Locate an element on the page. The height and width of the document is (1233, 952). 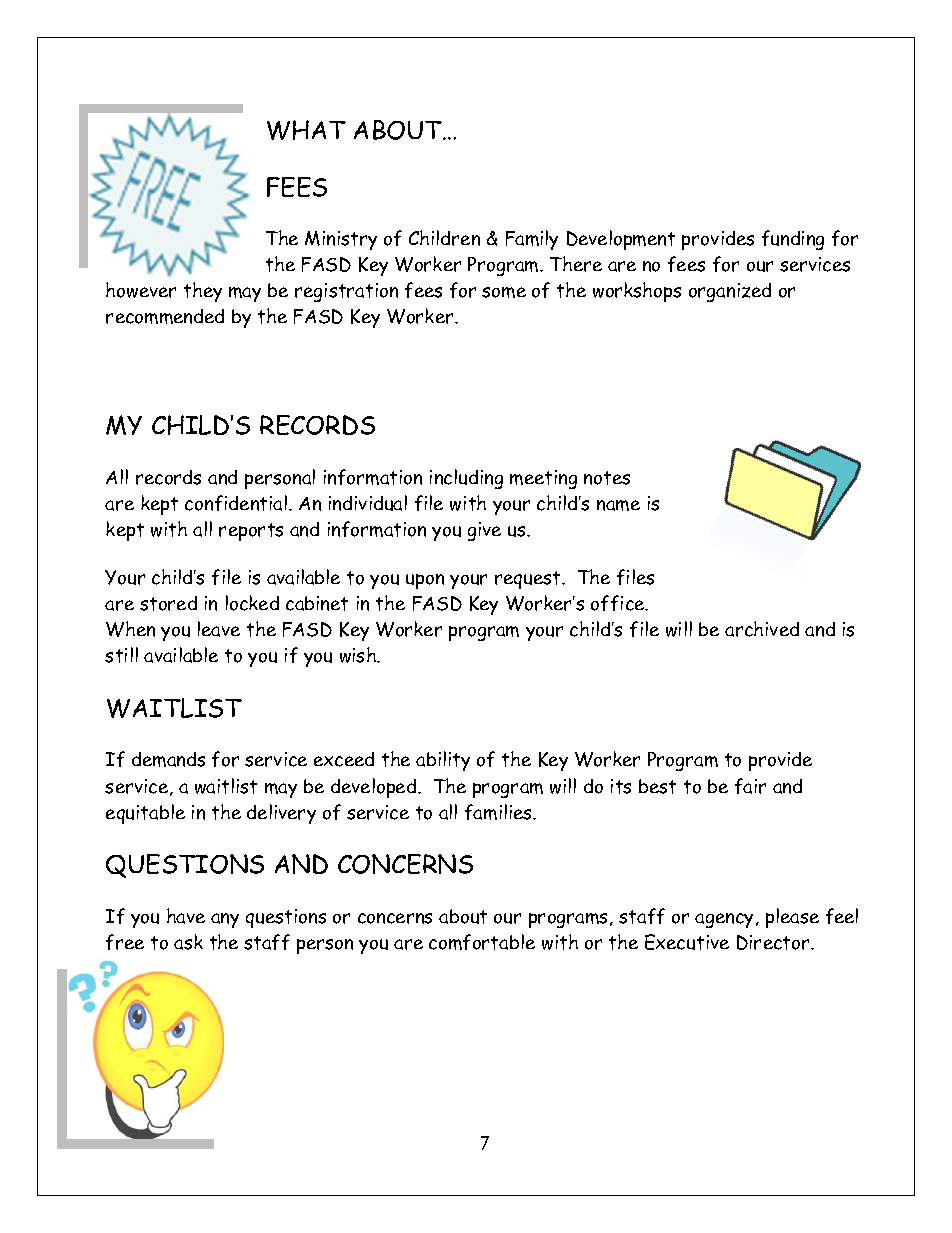
comfortable is located at coordinates (482, 942).
